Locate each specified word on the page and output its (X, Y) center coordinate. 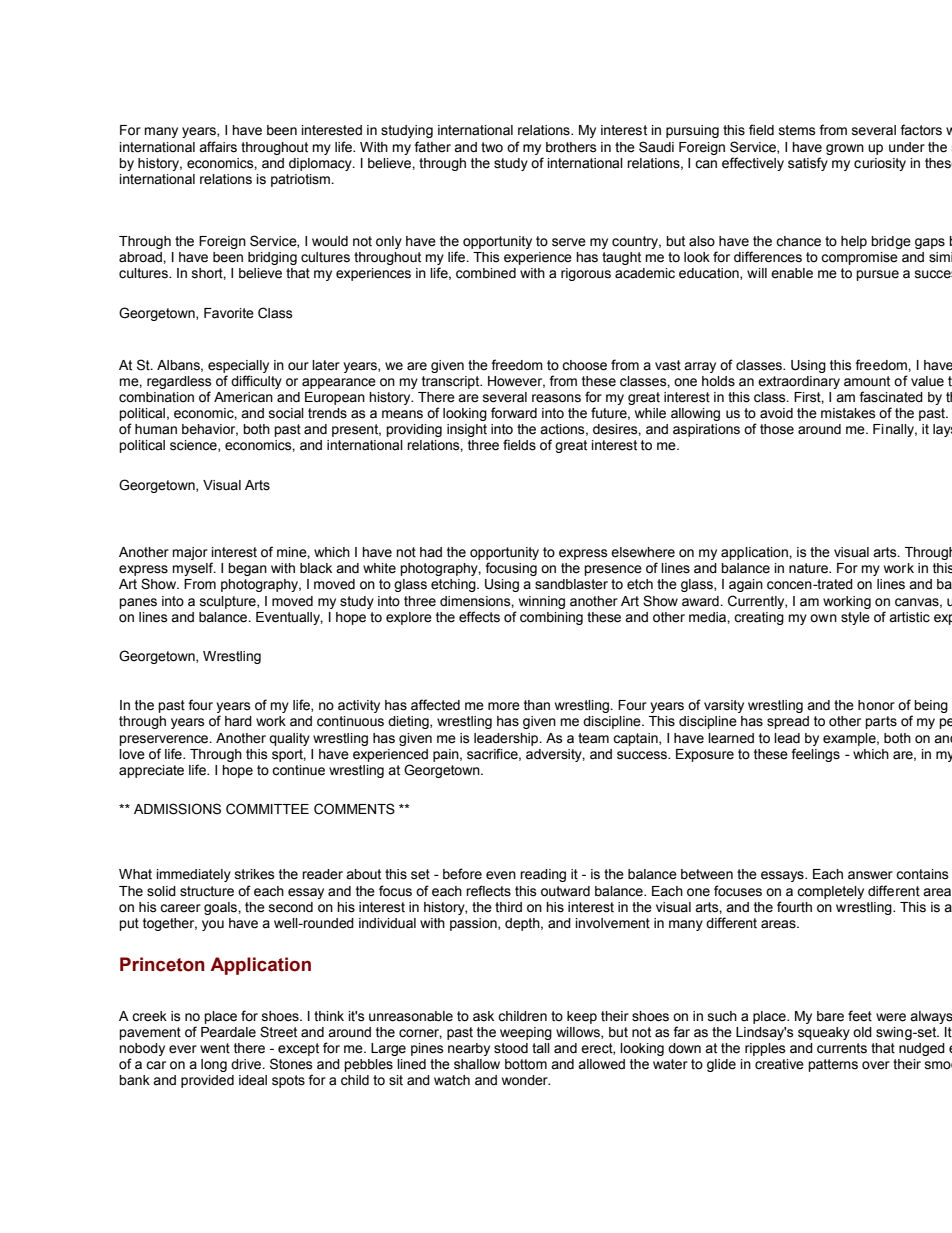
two (492, 147)
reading (543, 875)
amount (867, 381)
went (215, 1048)
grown (845, 149)
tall (541, 1048)
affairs (218, 147)
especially (238, 366)
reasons (556, 398)
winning (542, 602)
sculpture (229, 602)
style (855, 618)
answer (870, 875)
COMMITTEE (267, 809)
